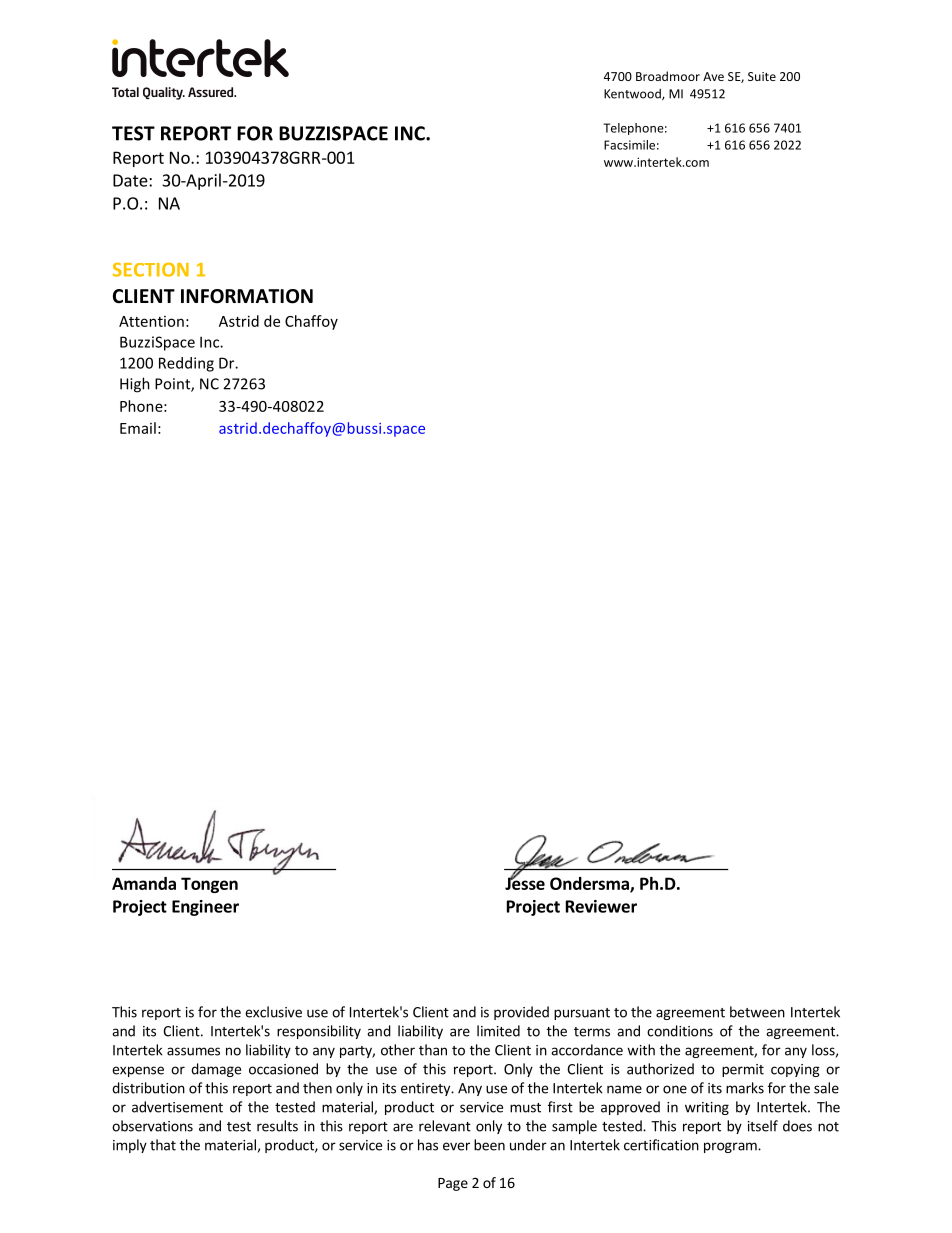 This screenshot has height=1233, width=952. I want to click on been, so click(489, 1145).
